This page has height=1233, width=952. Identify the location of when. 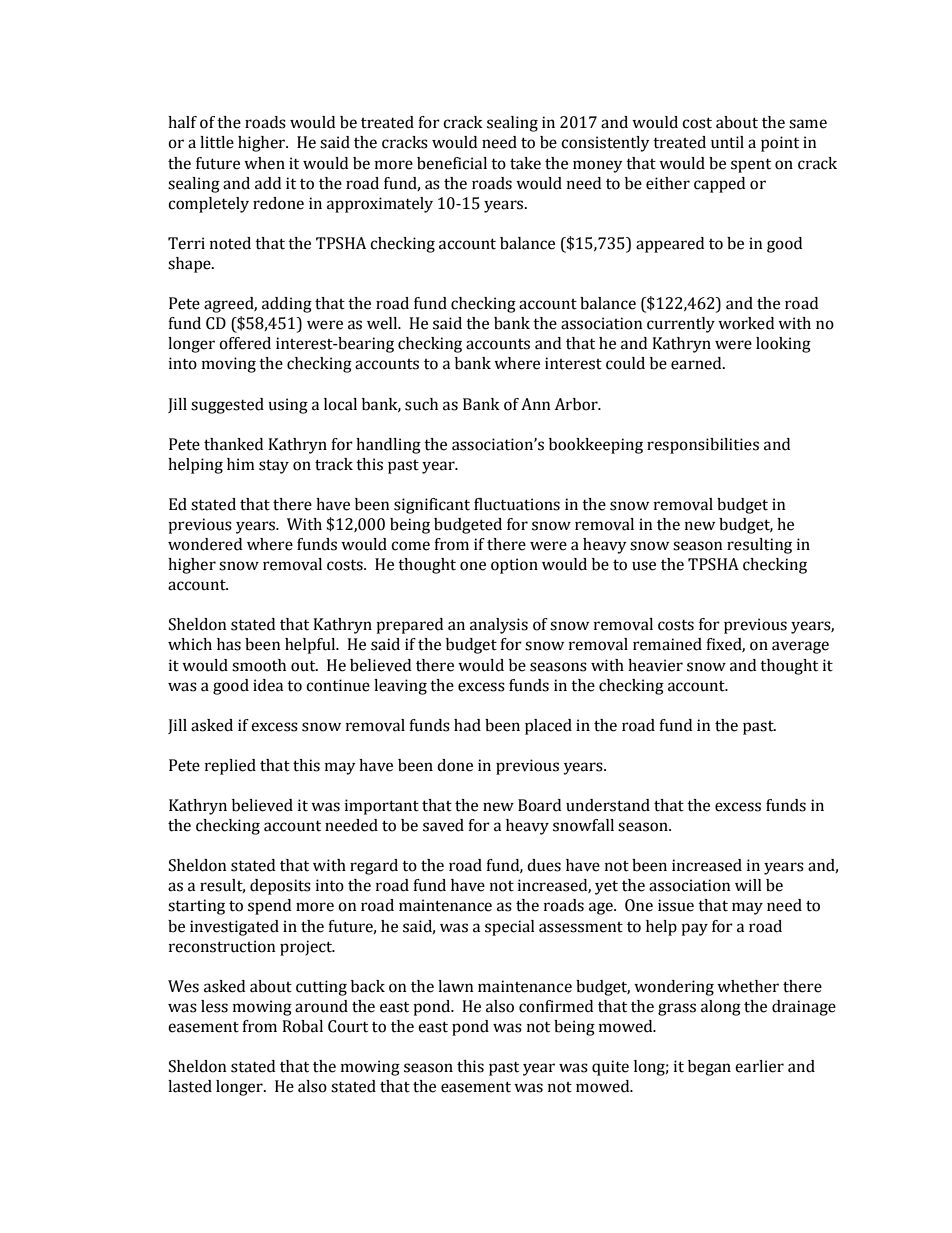
(264, 163).
